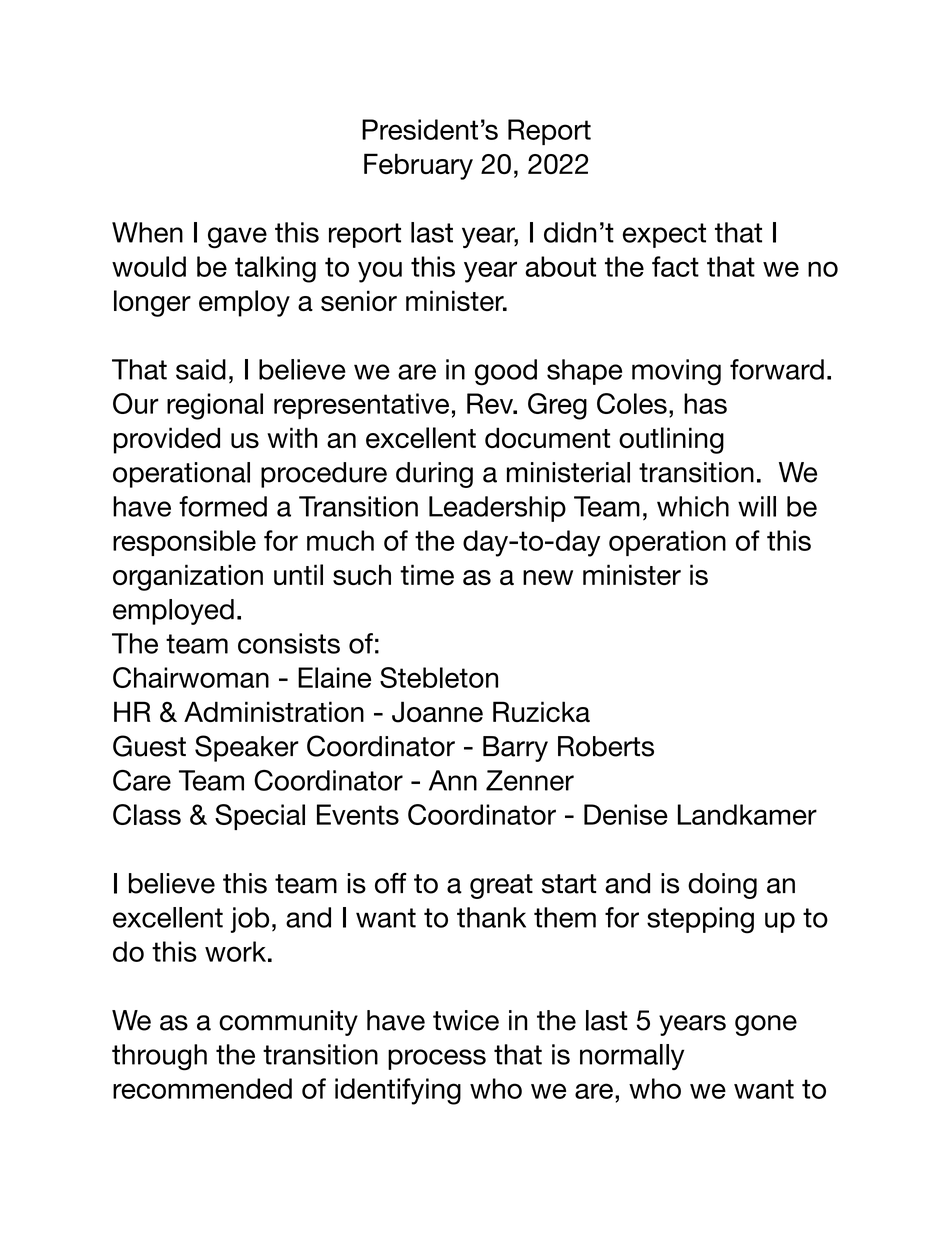 Image resolution: width=952 pixels, height=1233 pixels. I want to click on expect, so click(664, 235).
